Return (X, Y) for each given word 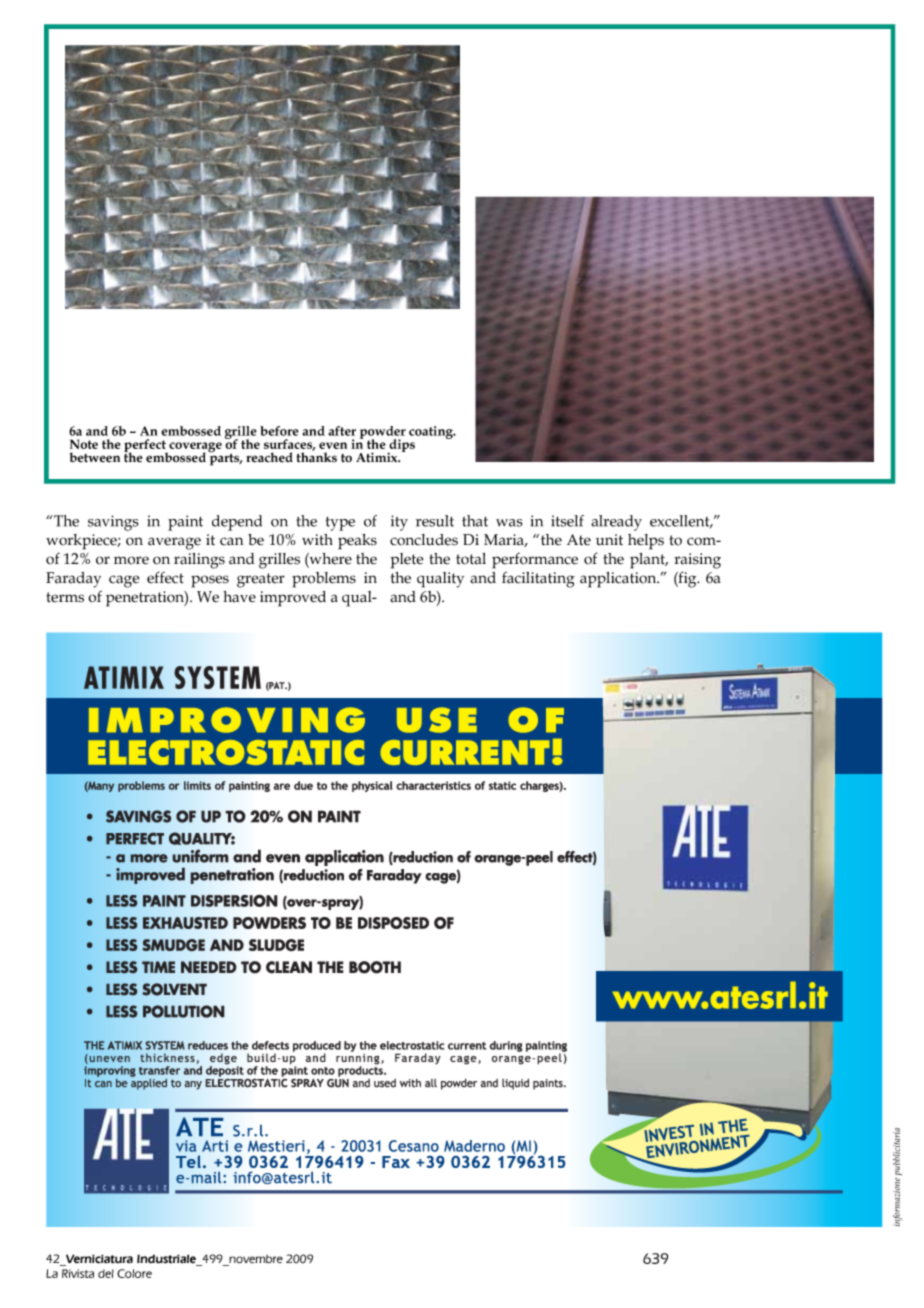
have (239, 597)
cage (124, 581)
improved (293, 599)
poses (210, 581)
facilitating (538, 579)
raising (697, 561)
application (619, 580)
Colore (134, 1273)
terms (65, 597)
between (94, 457)
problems (324, 580)
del (106, 1273)
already (616, 523)
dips (401, 447)
